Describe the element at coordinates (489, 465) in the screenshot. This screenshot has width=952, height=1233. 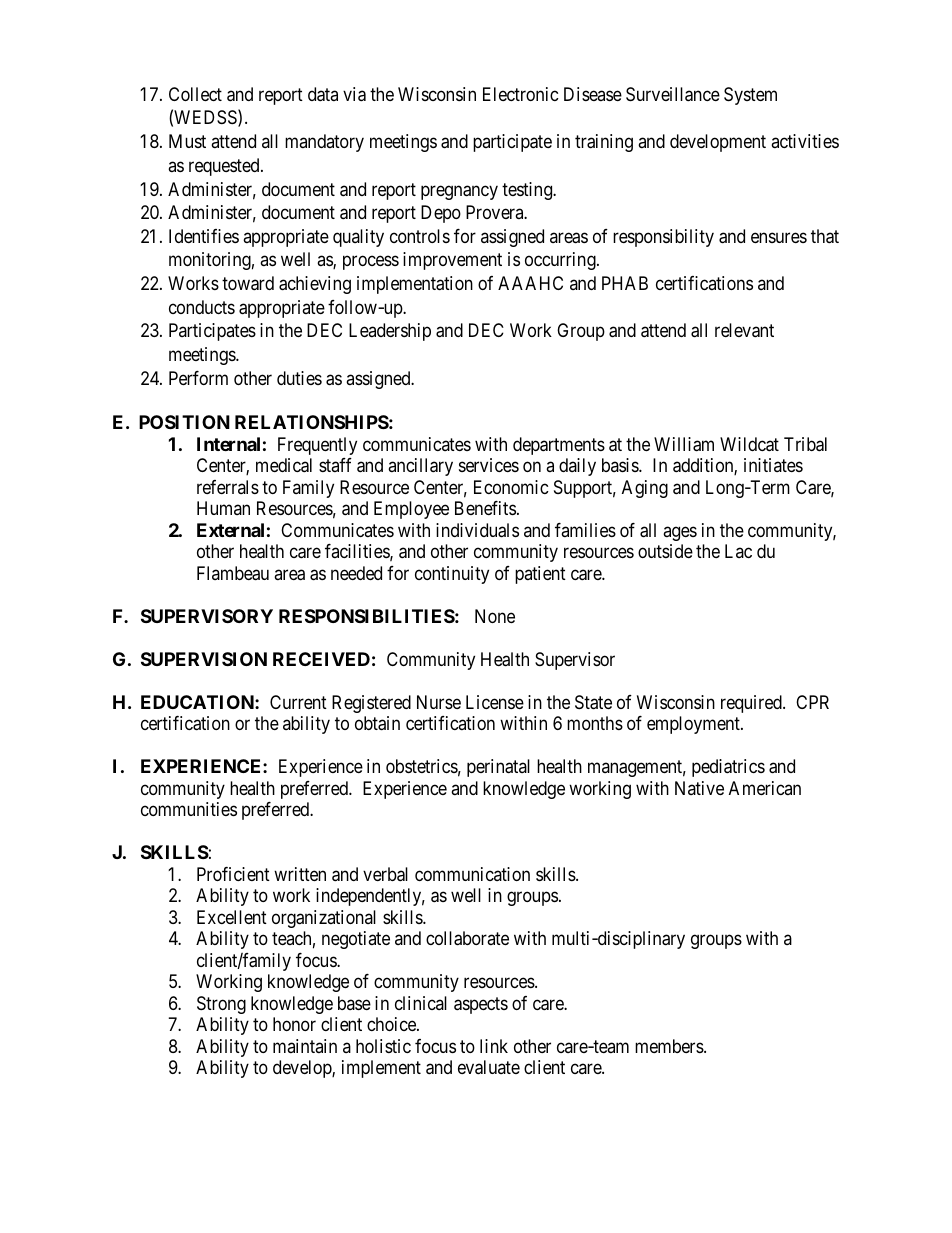
I see `services` at that location.
